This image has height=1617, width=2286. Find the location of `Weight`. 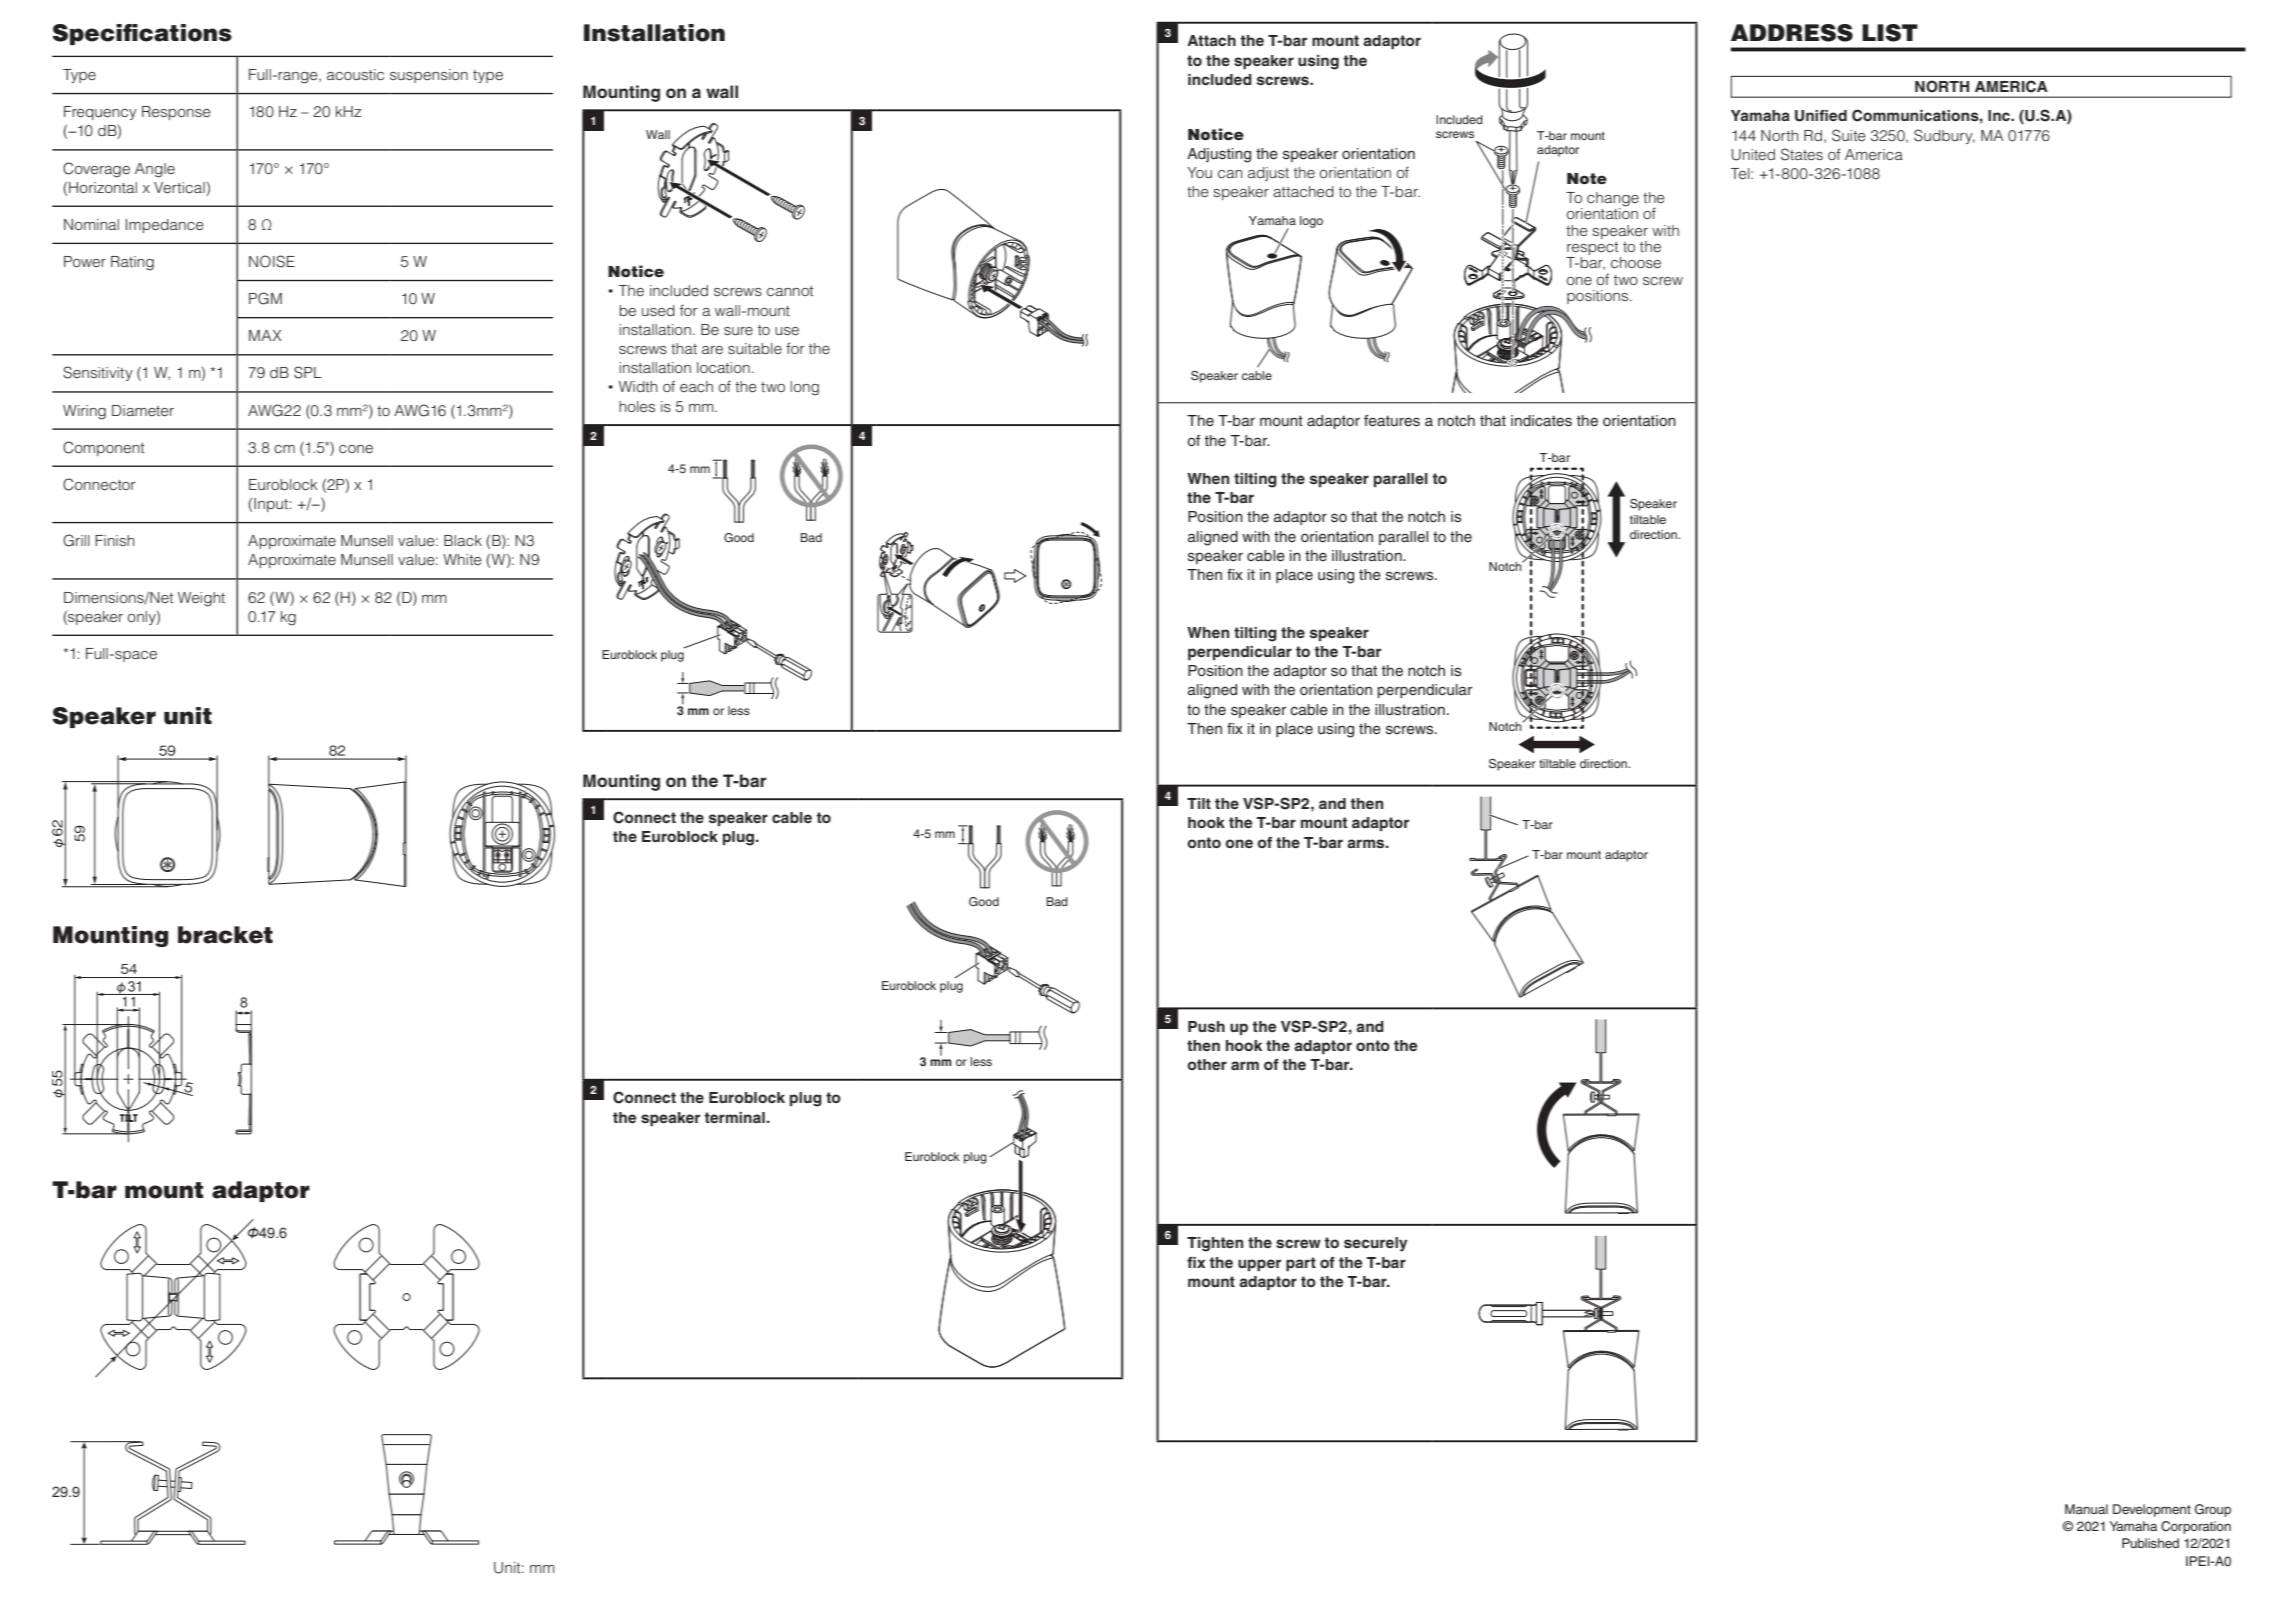

Weight is located at coordinates (201, 599).
